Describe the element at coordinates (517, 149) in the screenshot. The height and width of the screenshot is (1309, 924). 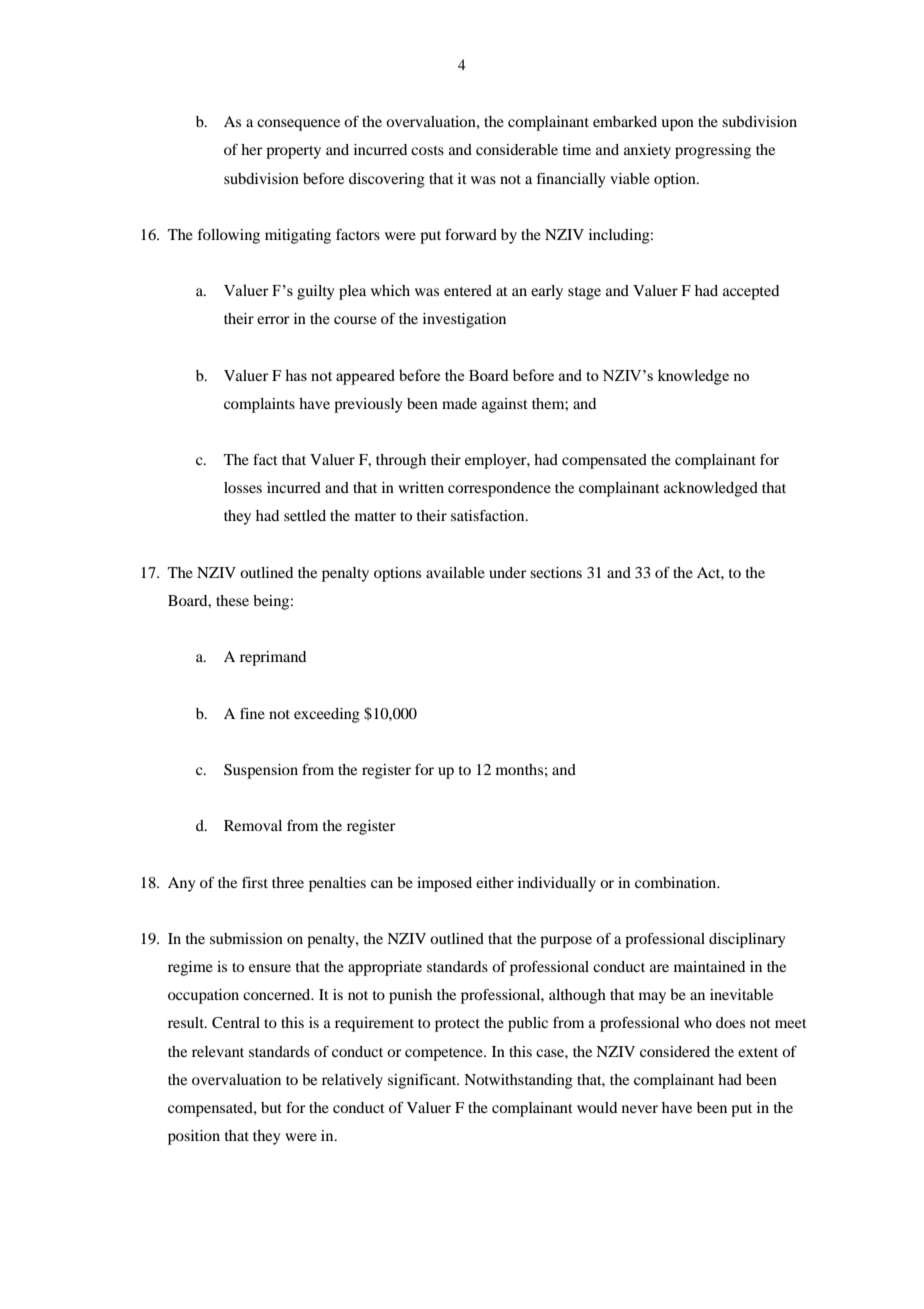
I see `considerable` at that location.
